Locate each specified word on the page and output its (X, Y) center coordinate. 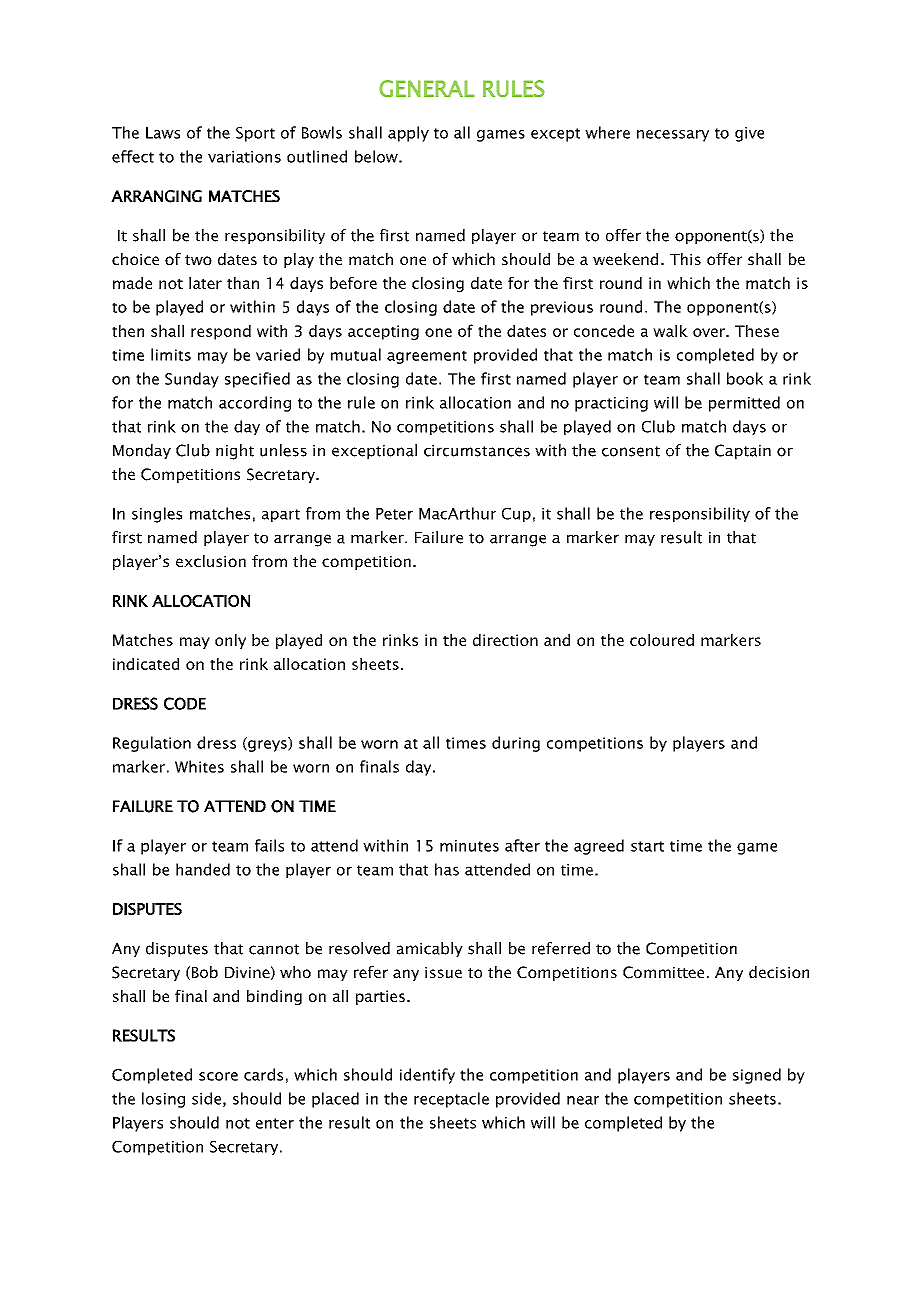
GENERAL (427, 88)
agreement (427, 357)
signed (757, 1076)
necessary (673, 136)
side (206, 1098)
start (647, 846)
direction (505, 640)
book (745, 378)
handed (203, 869)
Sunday (192, 380)
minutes (469, 846)
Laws (163, 133)
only (230, 641)
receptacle (451, 1100)
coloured (662, 640)
